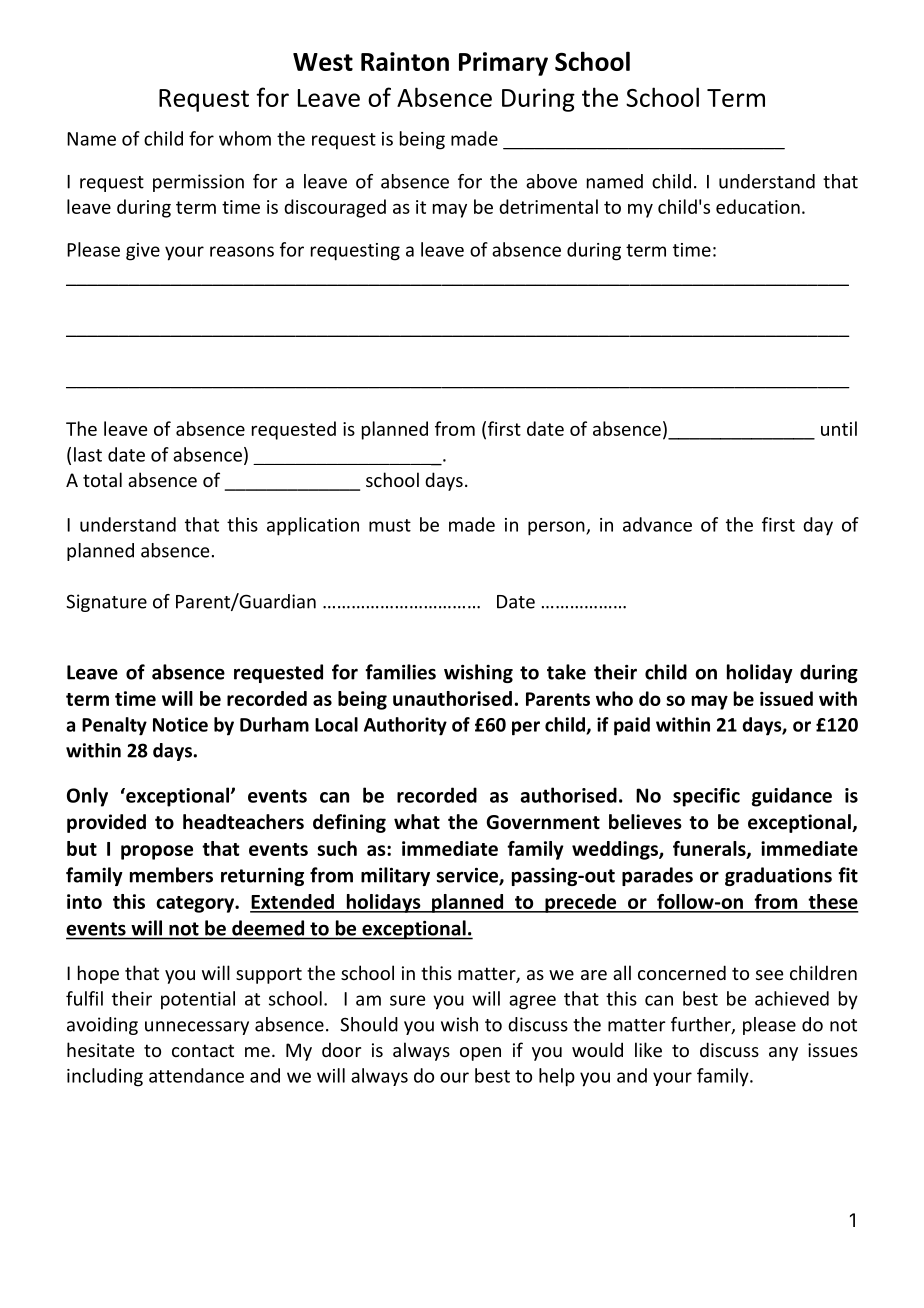  I want to click on must, so click(390, 525).
